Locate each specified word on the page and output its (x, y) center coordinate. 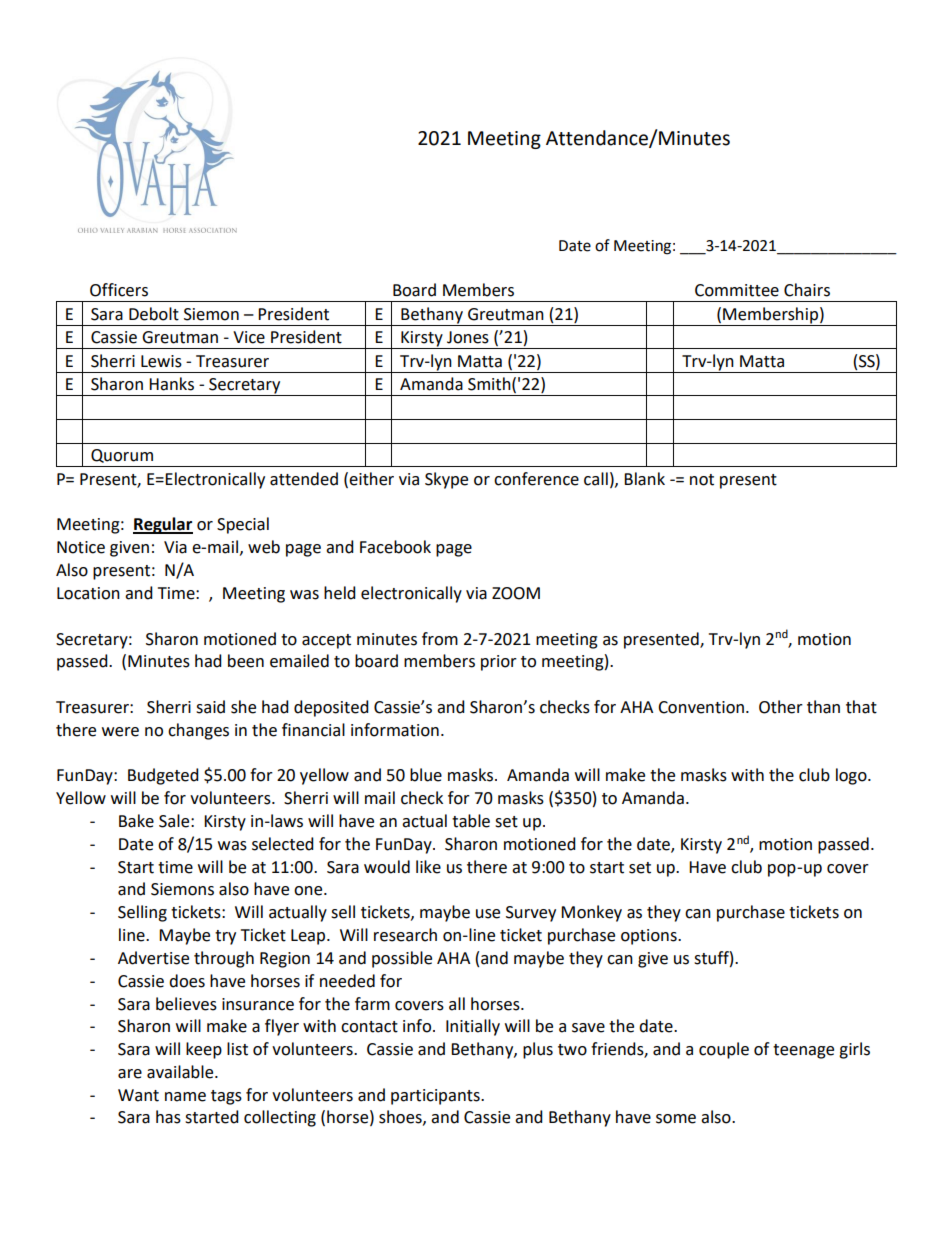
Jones (468, 337)
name (185, 1097)
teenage (803, 1051)
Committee (737, 290)
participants (436, 1097)
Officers (119, 290)
